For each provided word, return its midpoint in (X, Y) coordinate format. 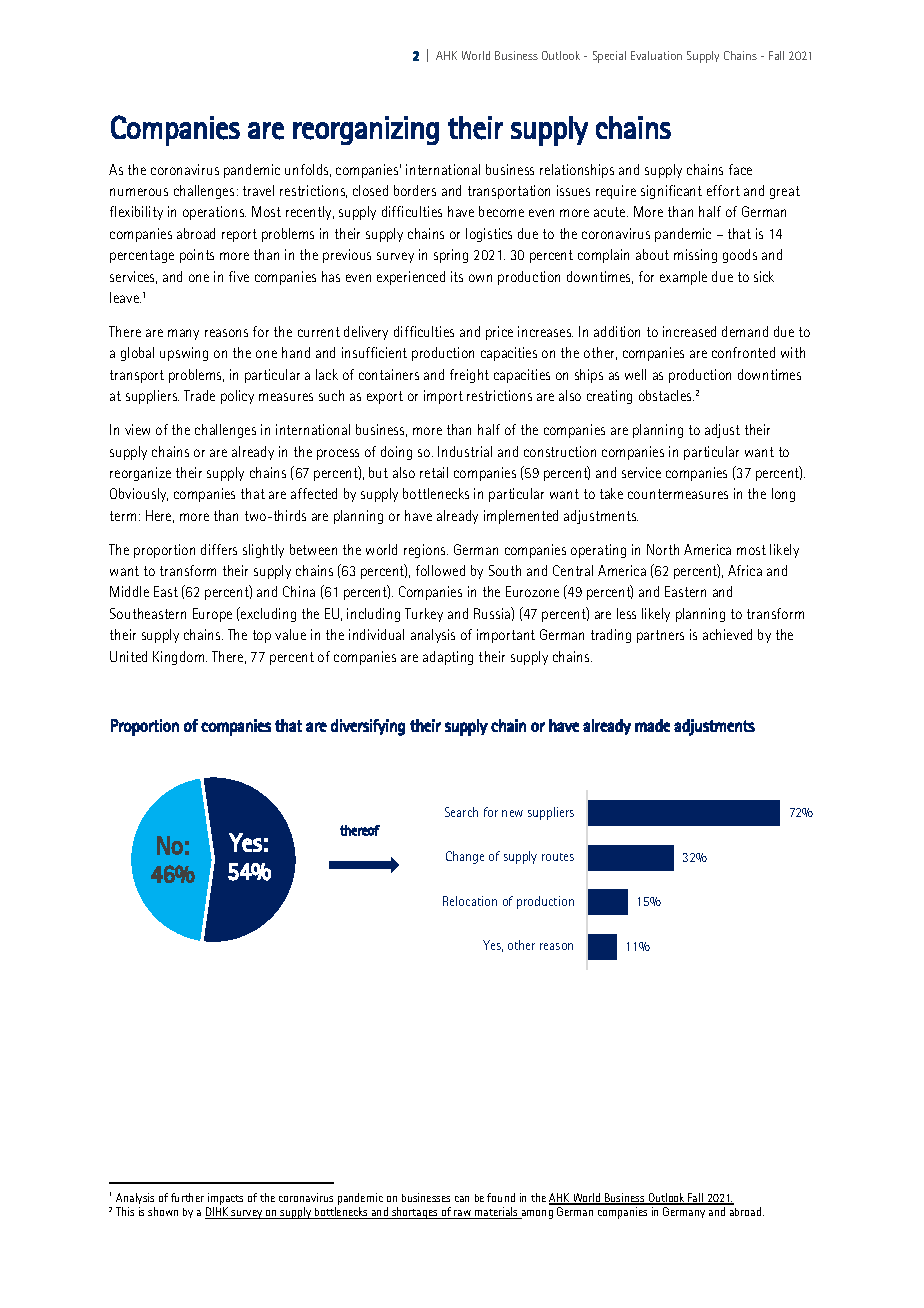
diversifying (368, 727)
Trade (199, 395)
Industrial (465, 451)
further (187, 1197)
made (652, 725)
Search (461, 812)
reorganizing (366, 130)
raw (463, 1214)
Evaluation (656, 55)
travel (258, 190)
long (783, 495)
